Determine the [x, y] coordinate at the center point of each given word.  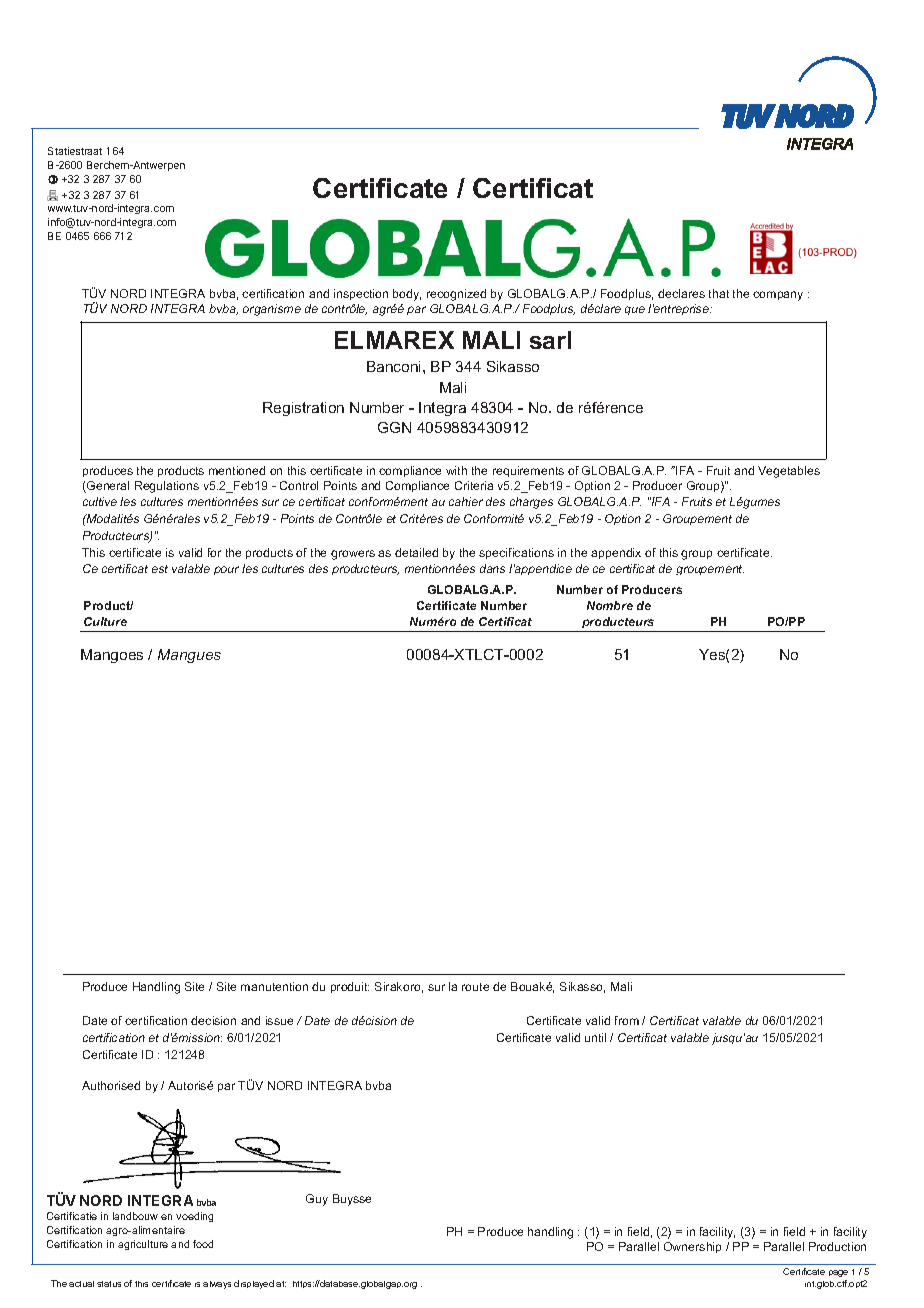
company [778, 296]
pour [226, 570]
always [217, 1285]
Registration [303, 409]
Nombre [610, 605]
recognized [456, 295]
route [475, 987]
